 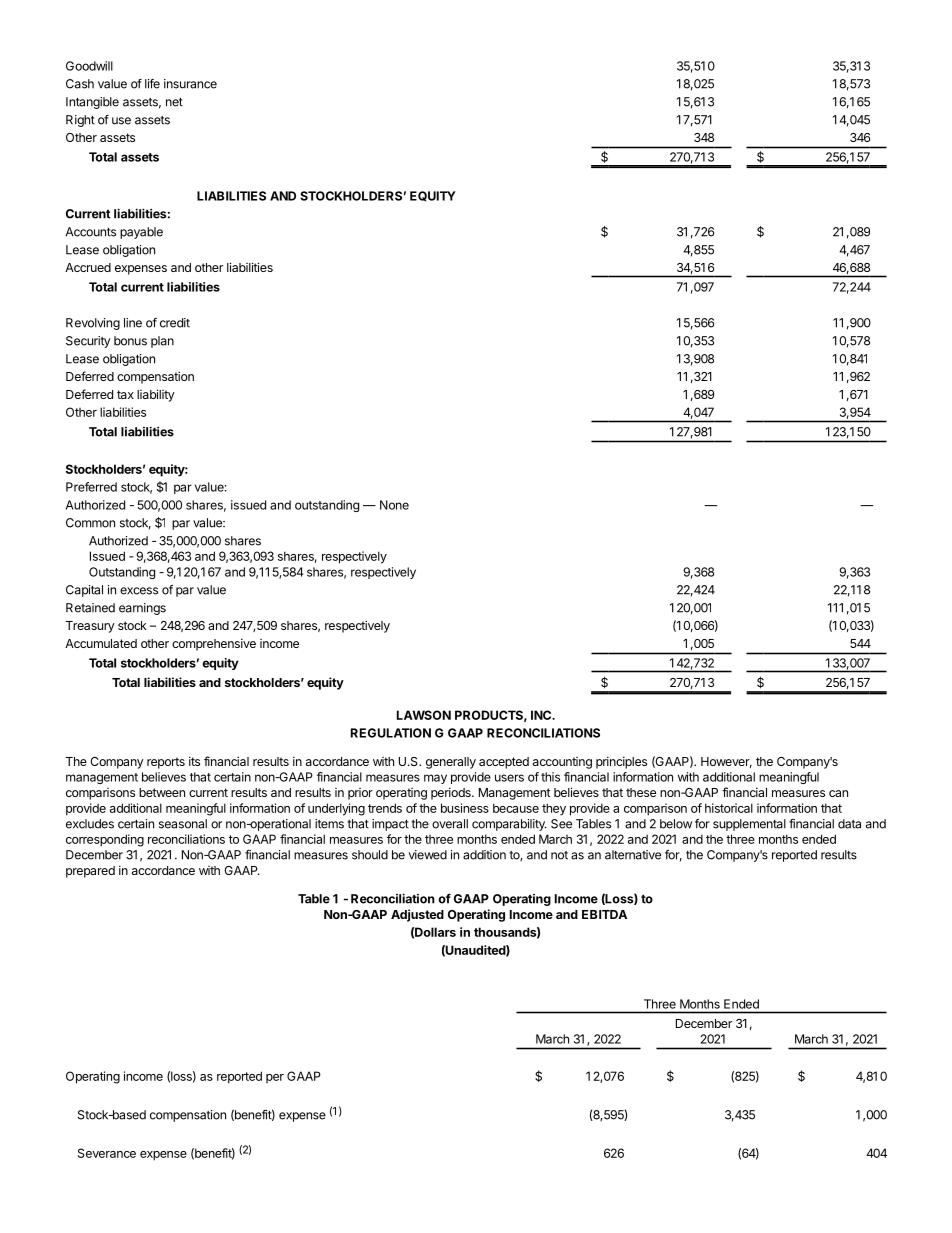 I want to click on between, so click(x=162, y=792).
